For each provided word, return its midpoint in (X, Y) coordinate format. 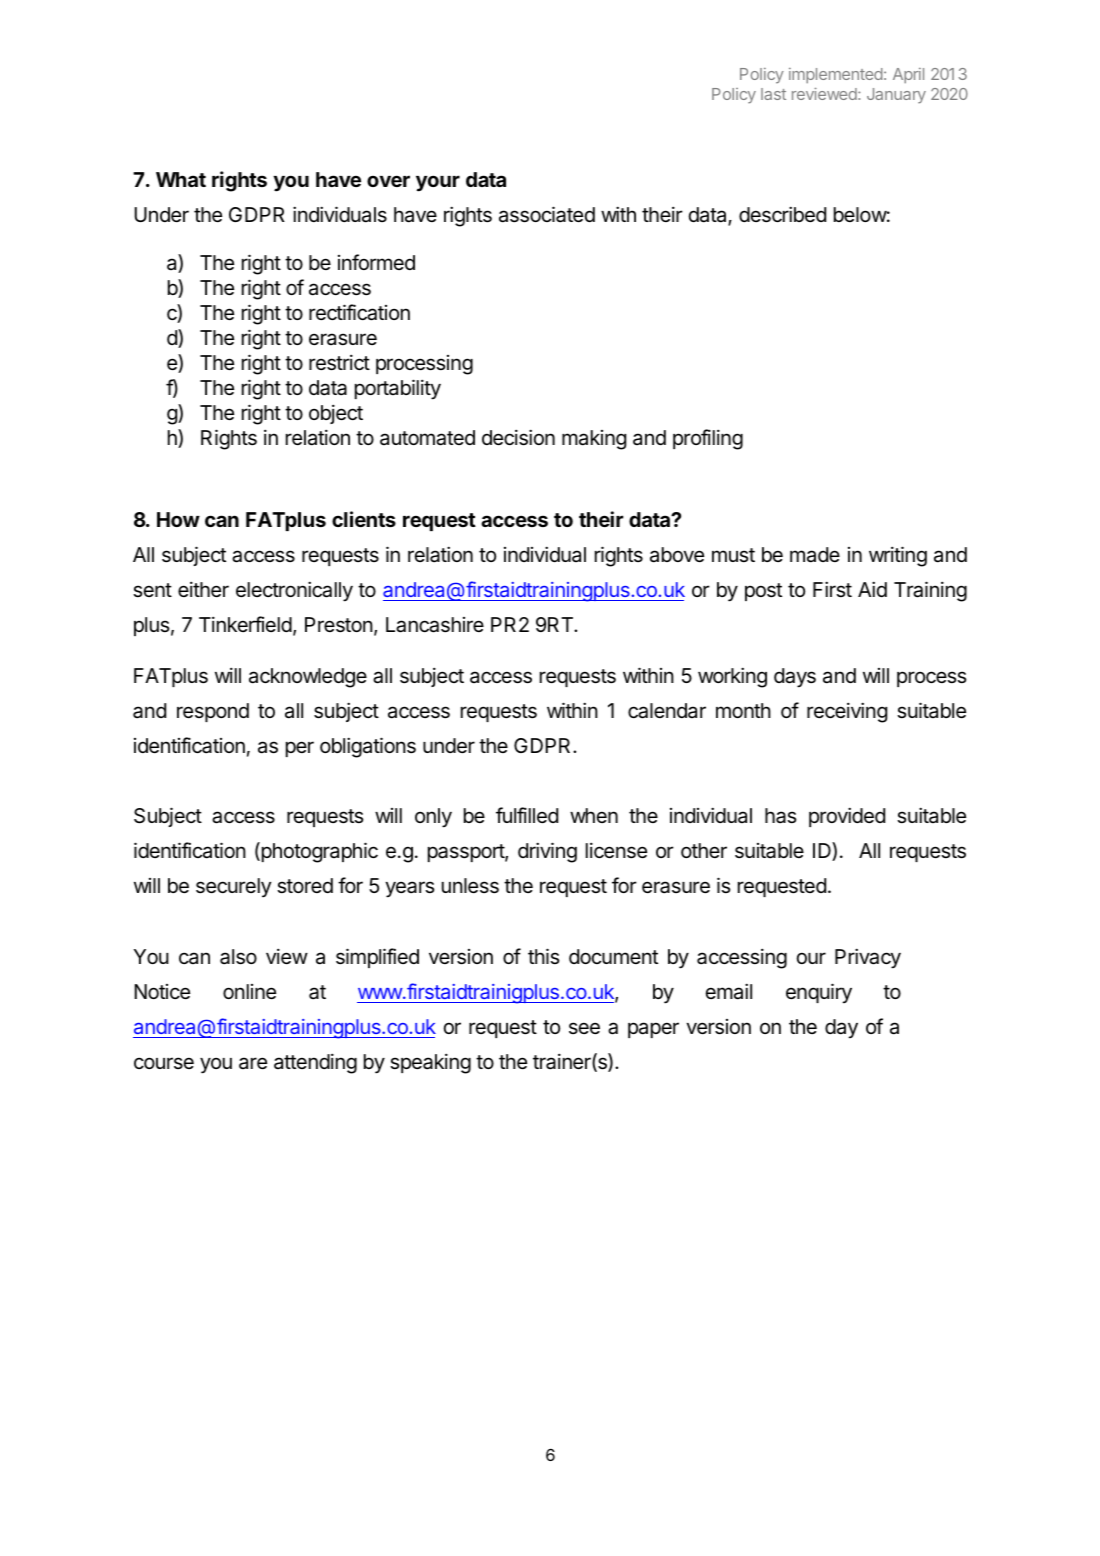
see (584, 1028)
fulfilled (527, 815)
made (815, 555)
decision (518, 437)
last (773, 94)
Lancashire (435, 625)
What (181, 179)
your (438, 183)
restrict (339, 362)
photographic (318, 852)
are (253, 1063)
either (203, 589)
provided (847, 817)
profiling (708, 439)
